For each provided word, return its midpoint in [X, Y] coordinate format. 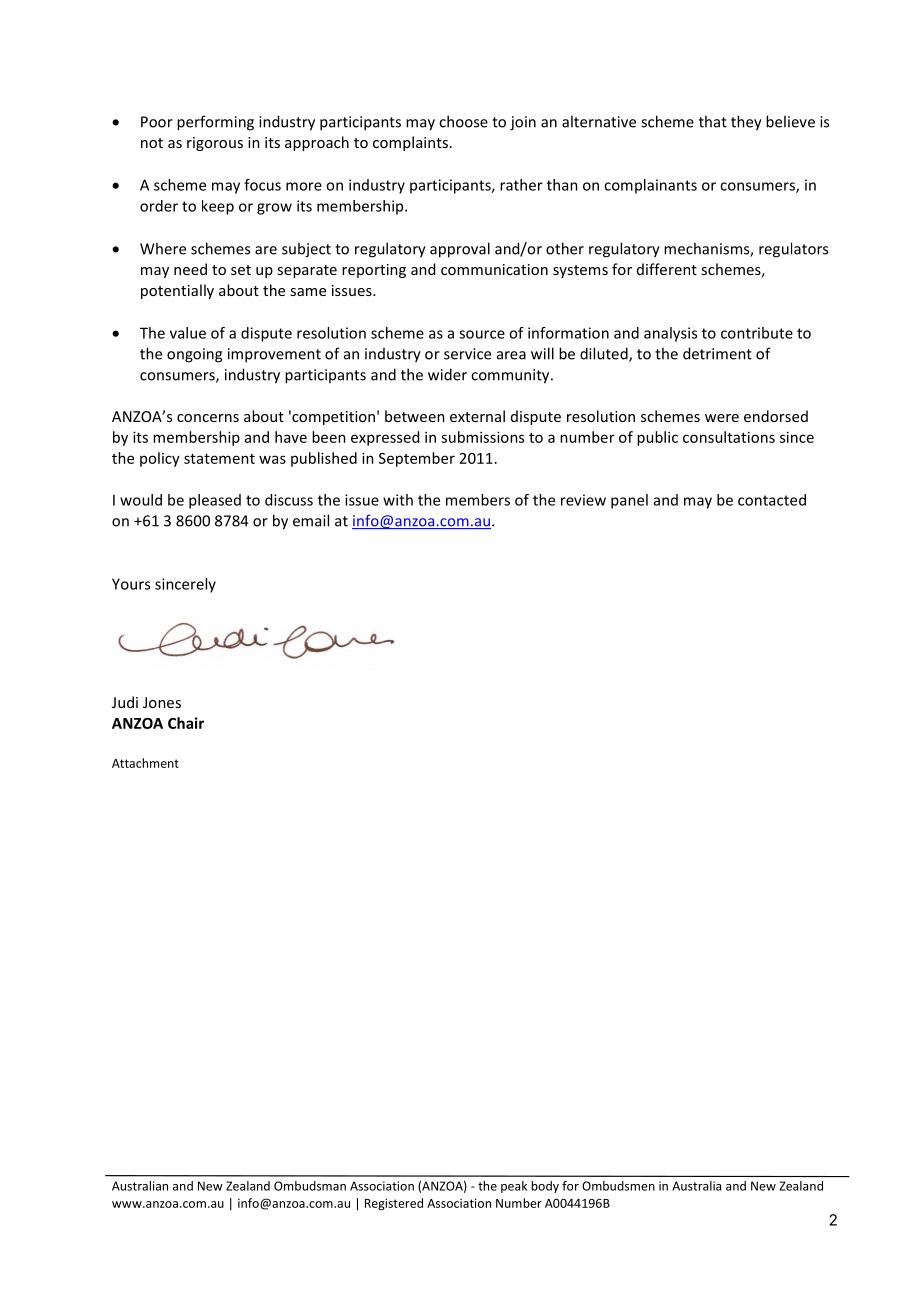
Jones [162, 702]
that [713, 121]
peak [514, 1187]
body [545, 1187]
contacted [772, 500]
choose [463, 121]
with [398, 500]
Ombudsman [310, 1186]
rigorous [215, 144]
